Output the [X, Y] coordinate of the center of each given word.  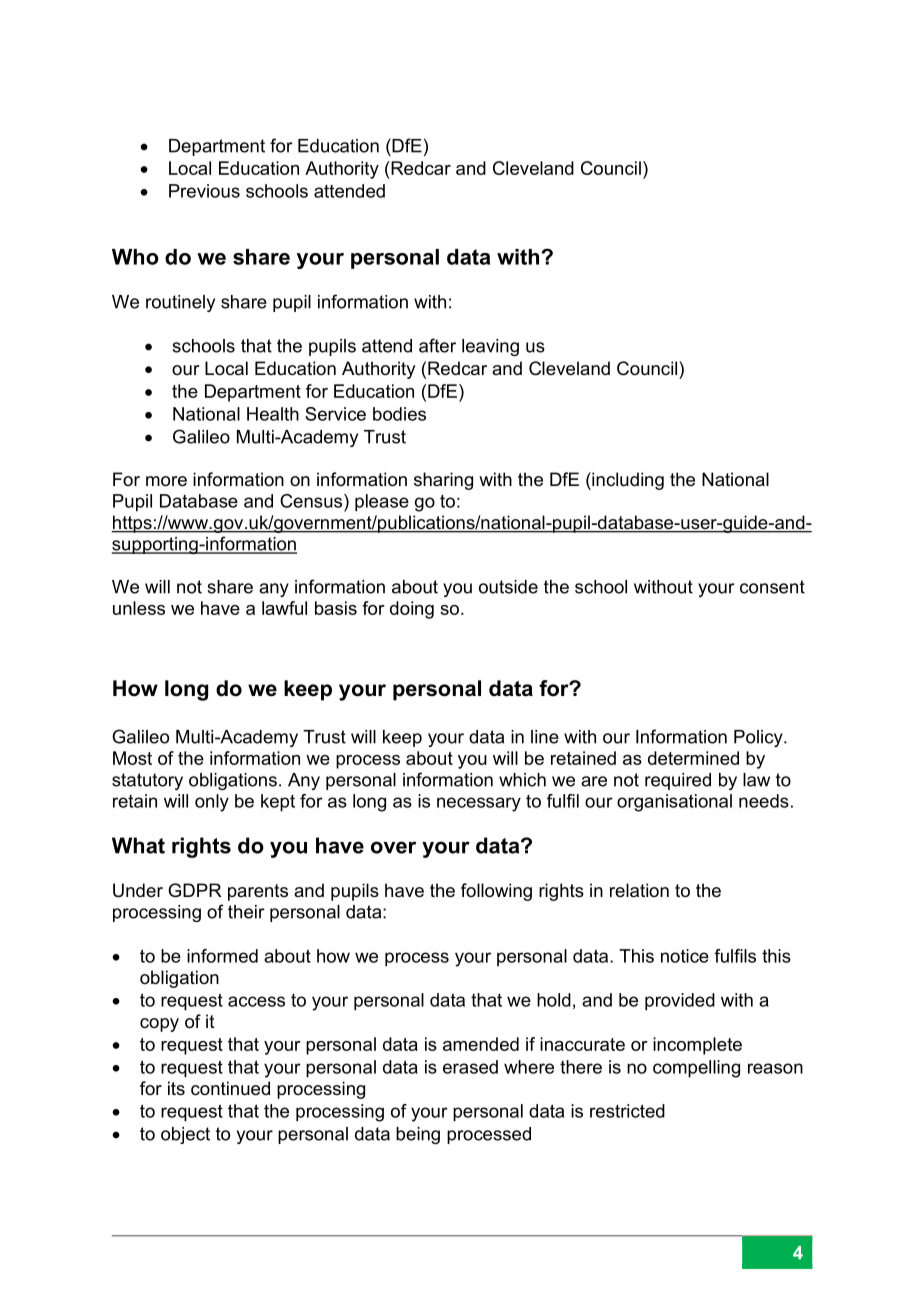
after [437, 345]
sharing [443, 481]
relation [639, 890]
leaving [490, 347]
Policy [759, 738]
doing [412, 610]
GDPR [194, 890]
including [627, 481]
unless [139, 608]
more [166, 481]
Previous [204, 191]
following [496, 892]
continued [230, 1088]
